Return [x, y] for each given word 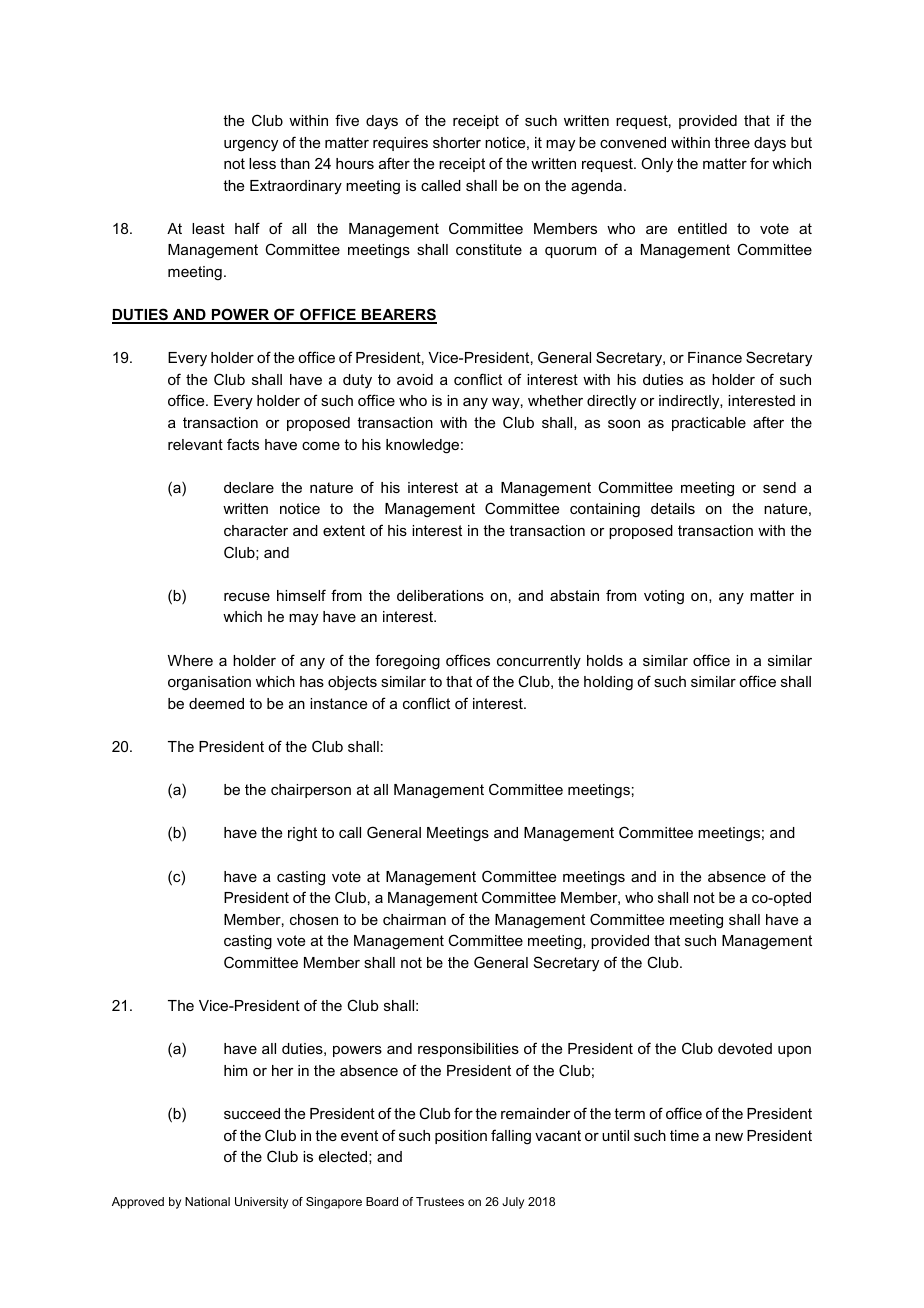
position [461, 1137]
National [207, 1201]
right [302, 834]
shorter [457, 142]
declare [249, 487]
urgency [251, 146]
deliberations [440, 595]
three [732, 142]
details [673, 508]
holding [608, 683]
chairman [414, 919]
